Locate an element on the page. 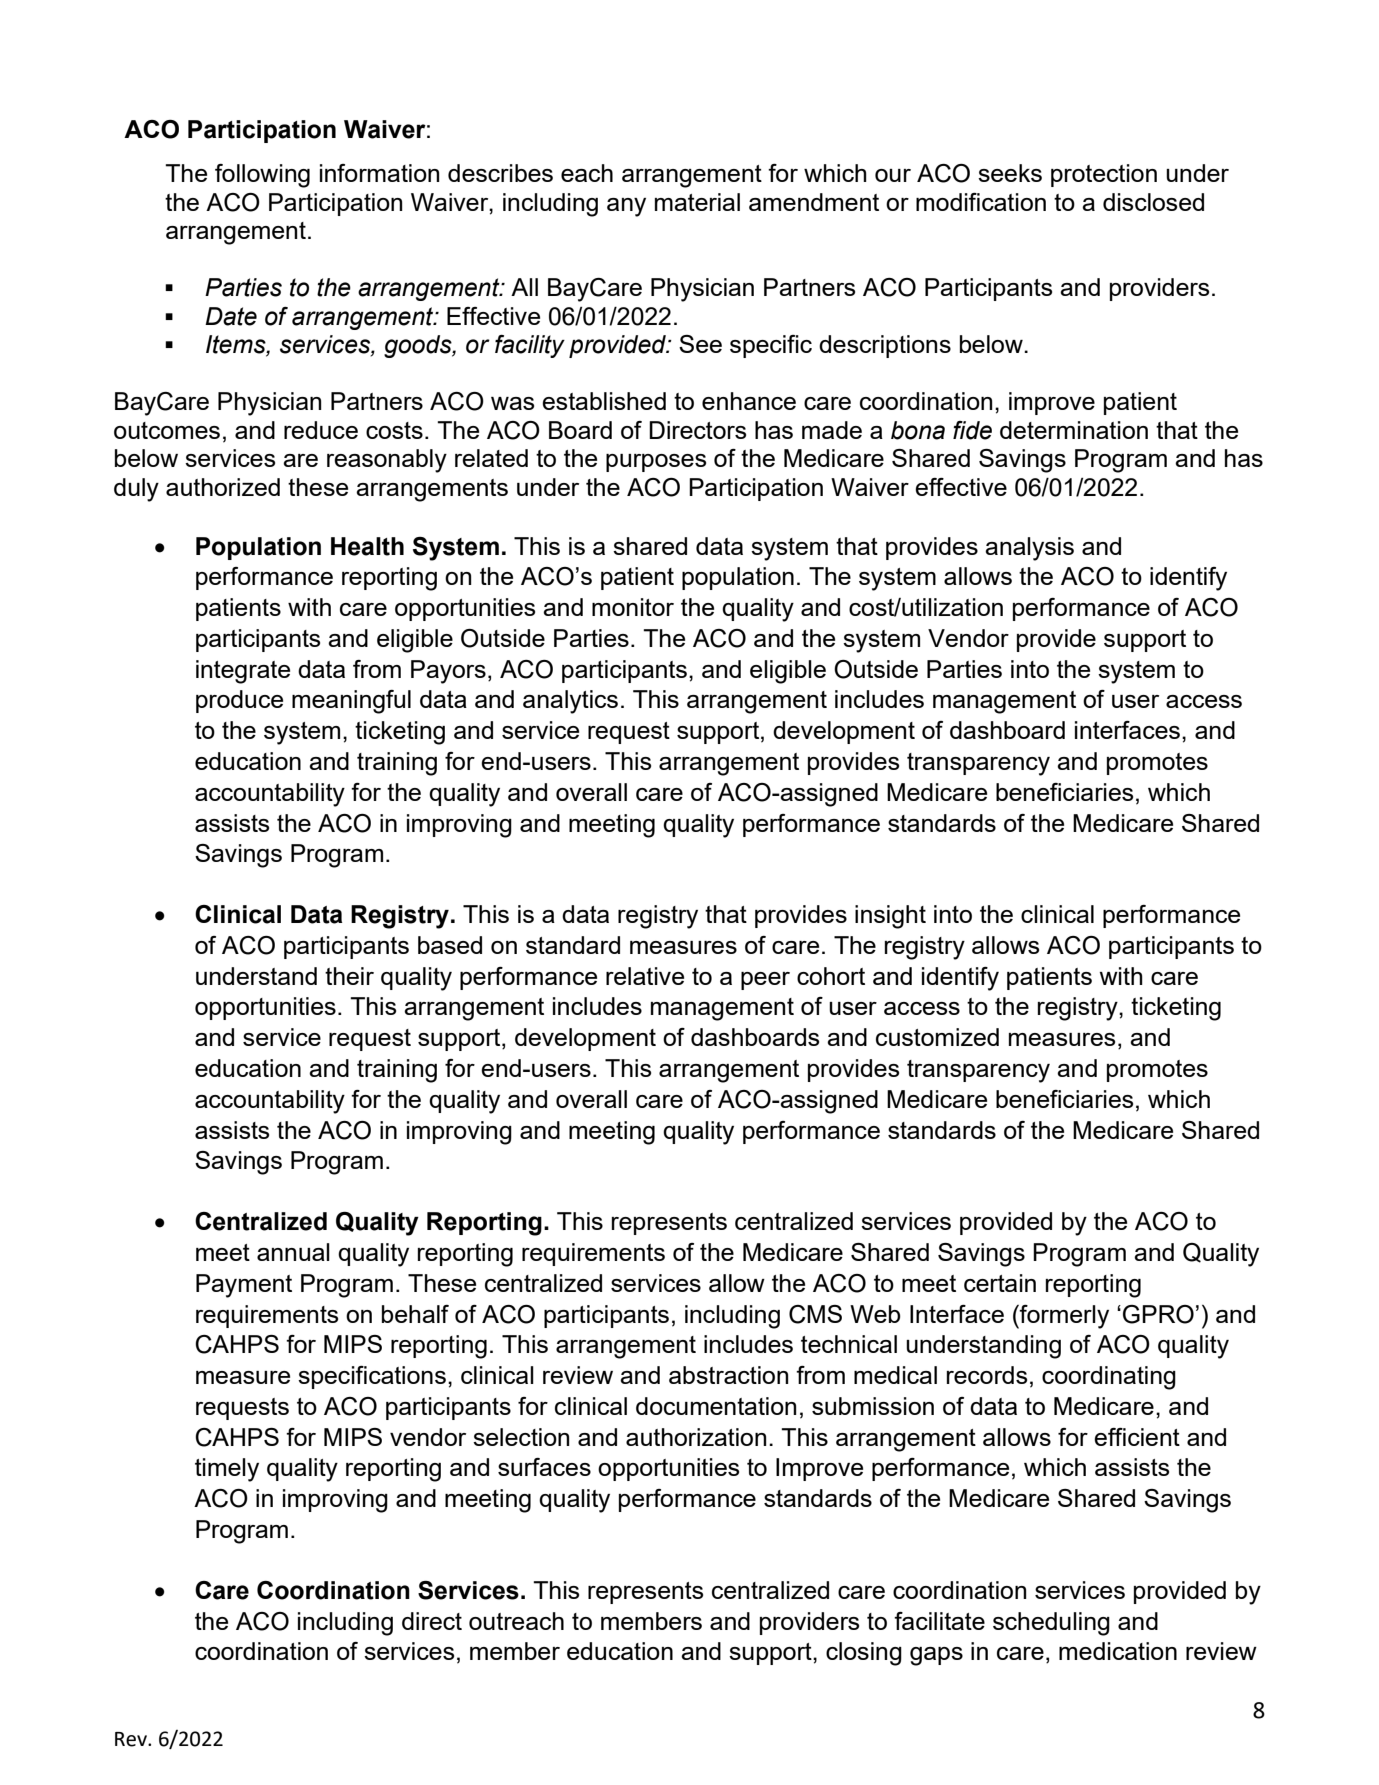  relative is located at coordinates (645, 976).
